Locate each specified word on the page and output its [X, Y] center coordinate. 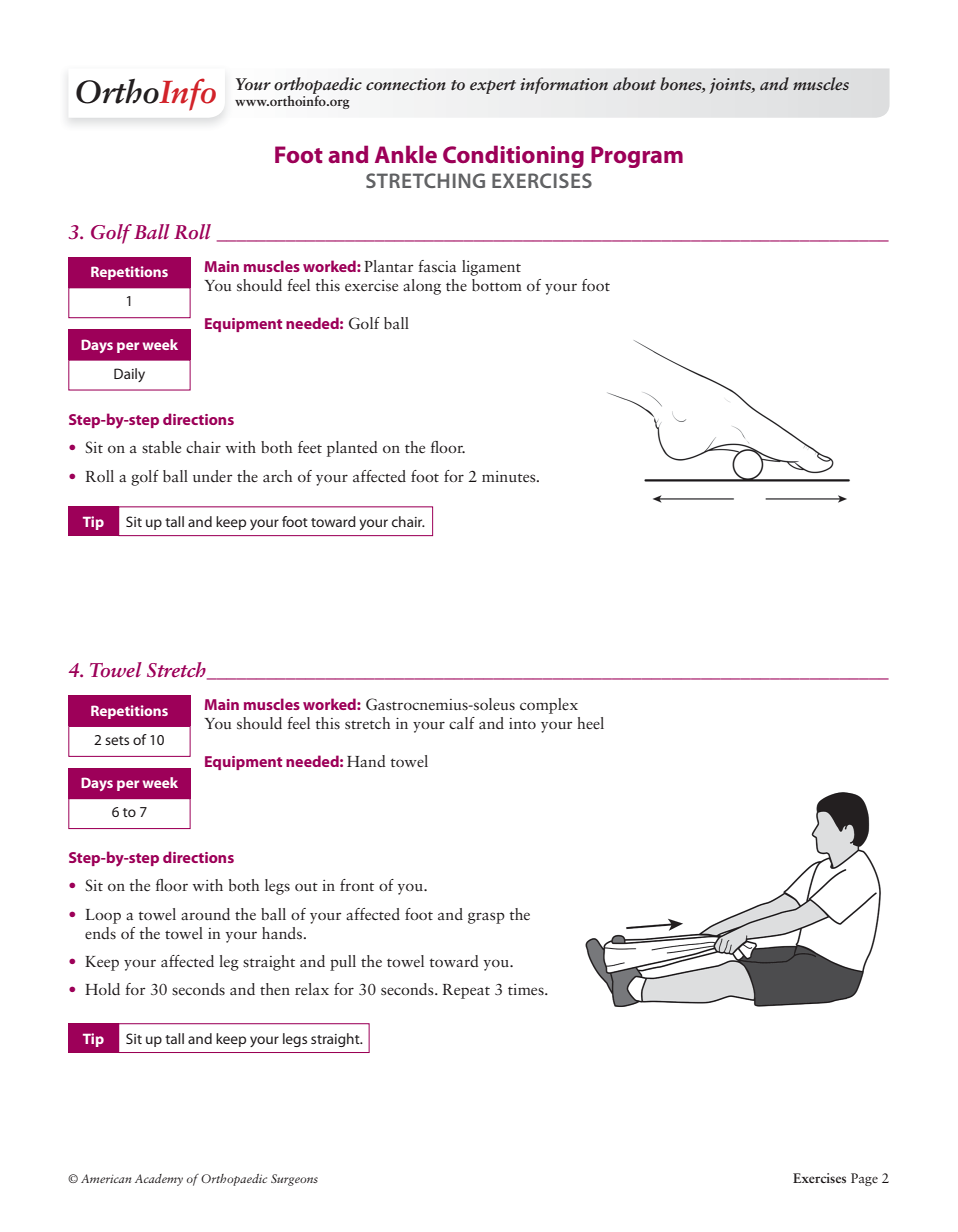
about [634, 83]
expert [493, 87]
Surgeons [294, 1180]
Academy [159, 1180]
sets [117, 740]
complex [549, 706]
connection [406, 84]
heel [590, 723]
